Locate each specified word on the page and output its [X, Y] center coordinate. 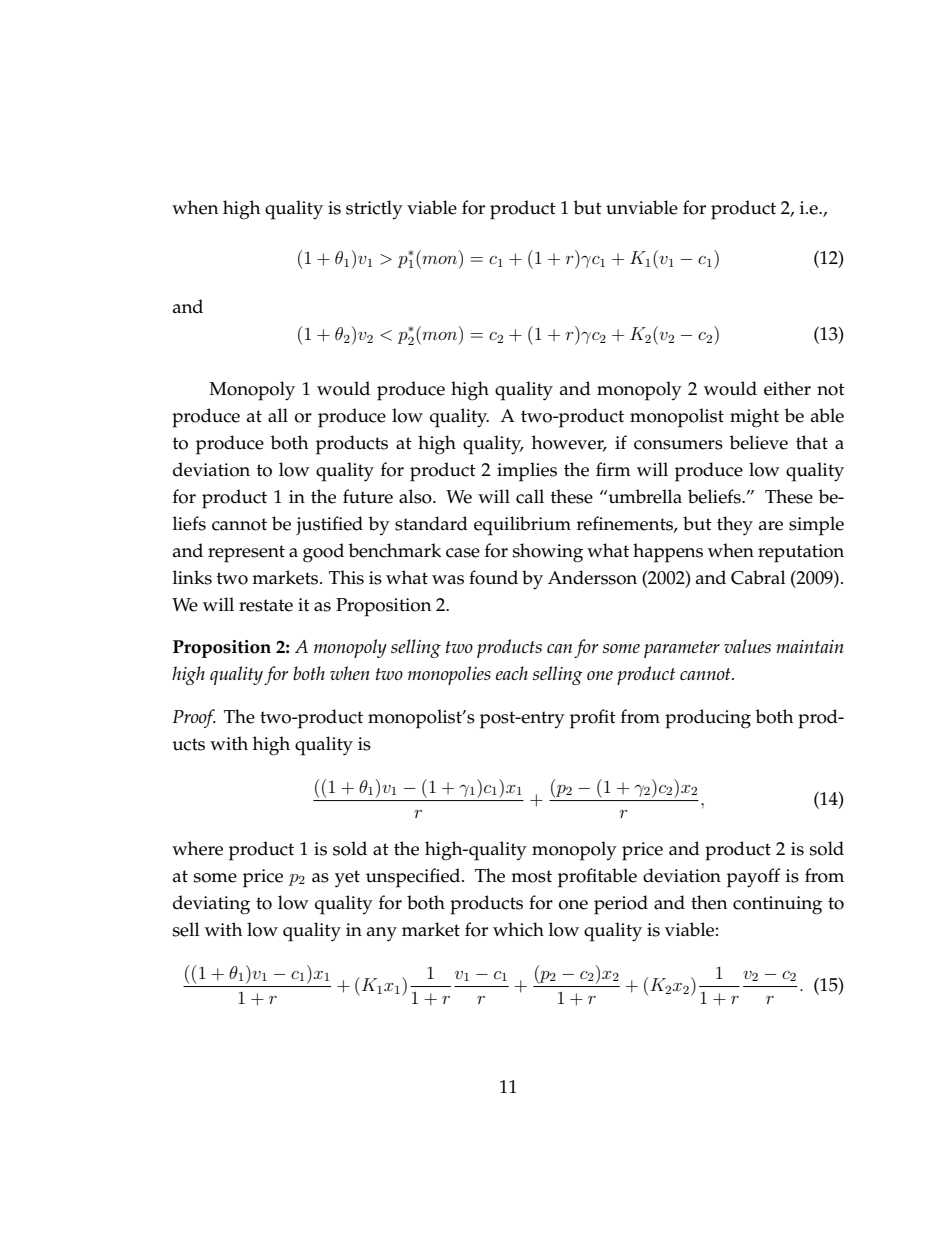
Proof [194, 718]
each [512, 673]
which [518, 929]
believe [758, 442]
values [747, 646]
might [754, 418]
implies [527, 472]
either [787, 388]
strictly [374, 209]
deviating [211, 905]
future [368, 496]
